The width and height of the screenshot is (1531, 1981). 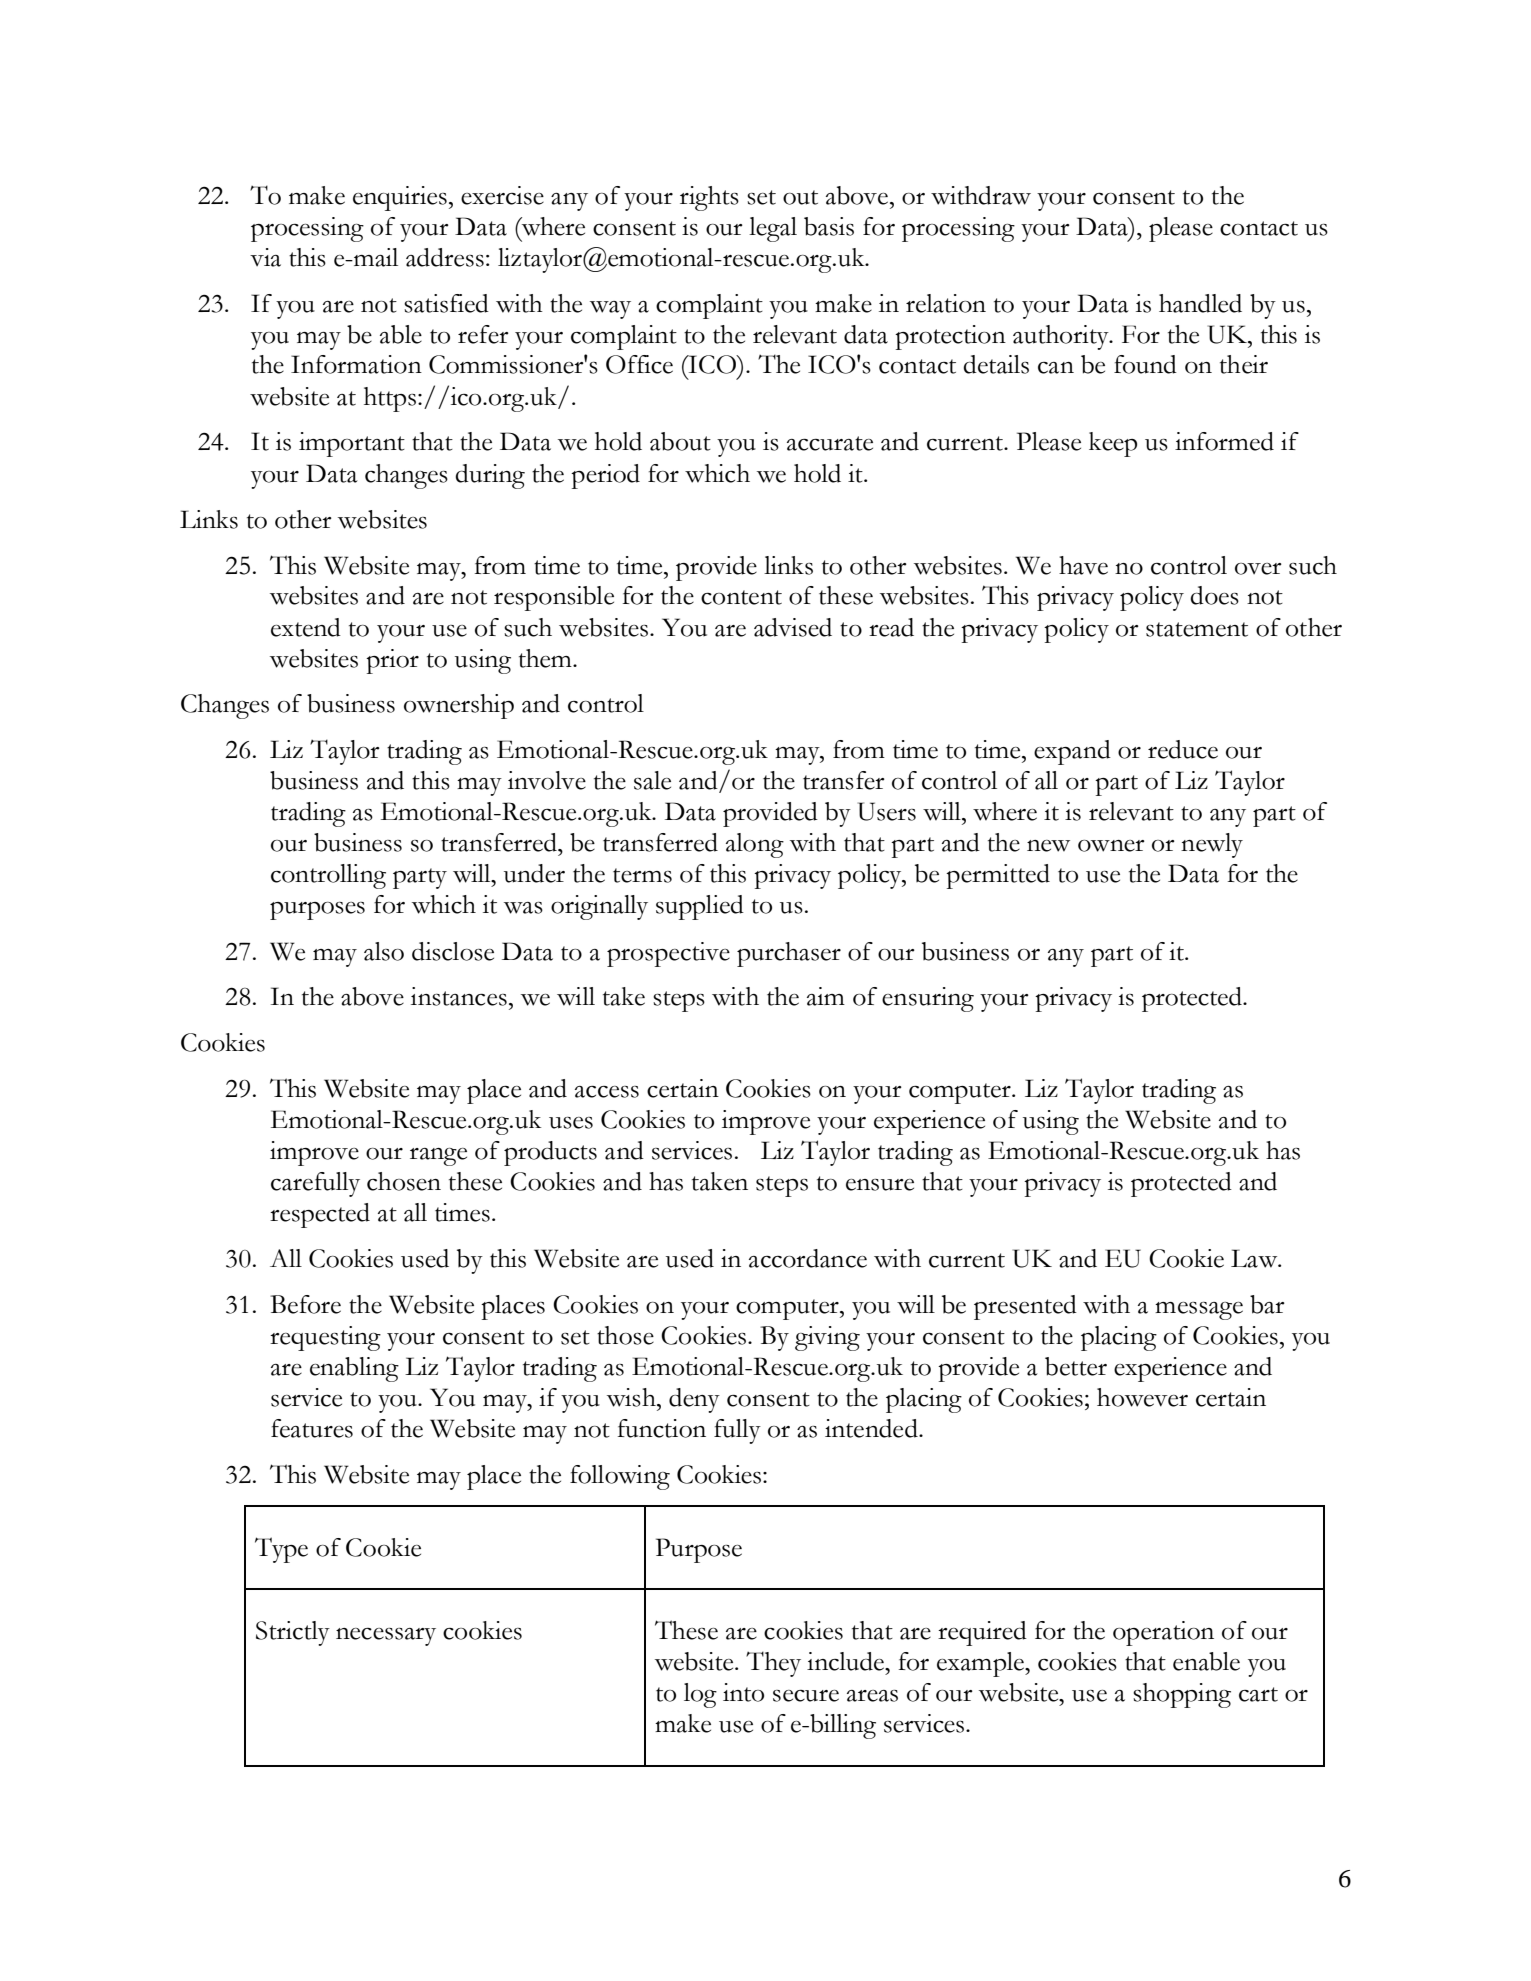 I want to click on operation, so click(x=1163, y=1633).
